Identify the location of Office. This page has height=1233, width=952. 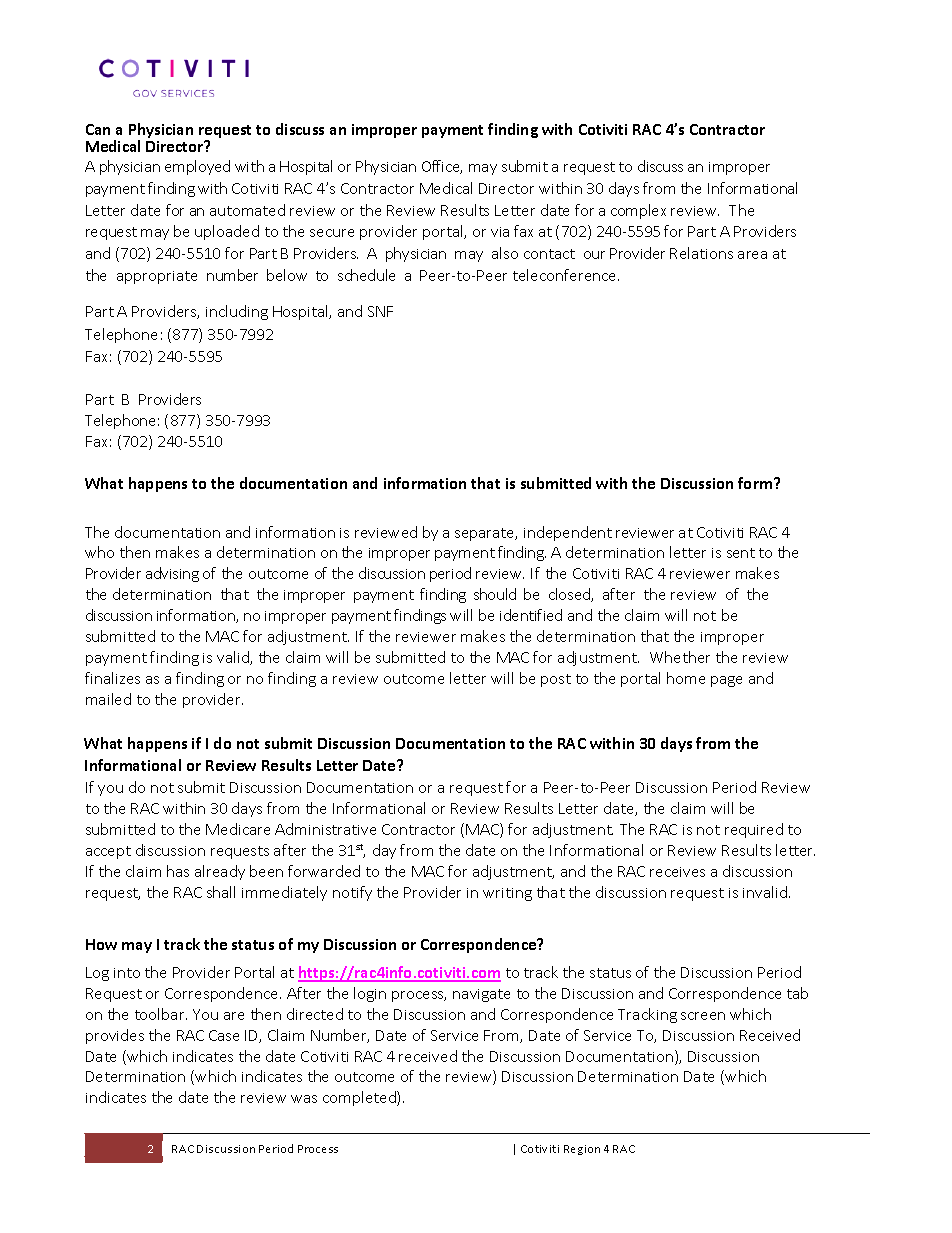
(442, 167).
